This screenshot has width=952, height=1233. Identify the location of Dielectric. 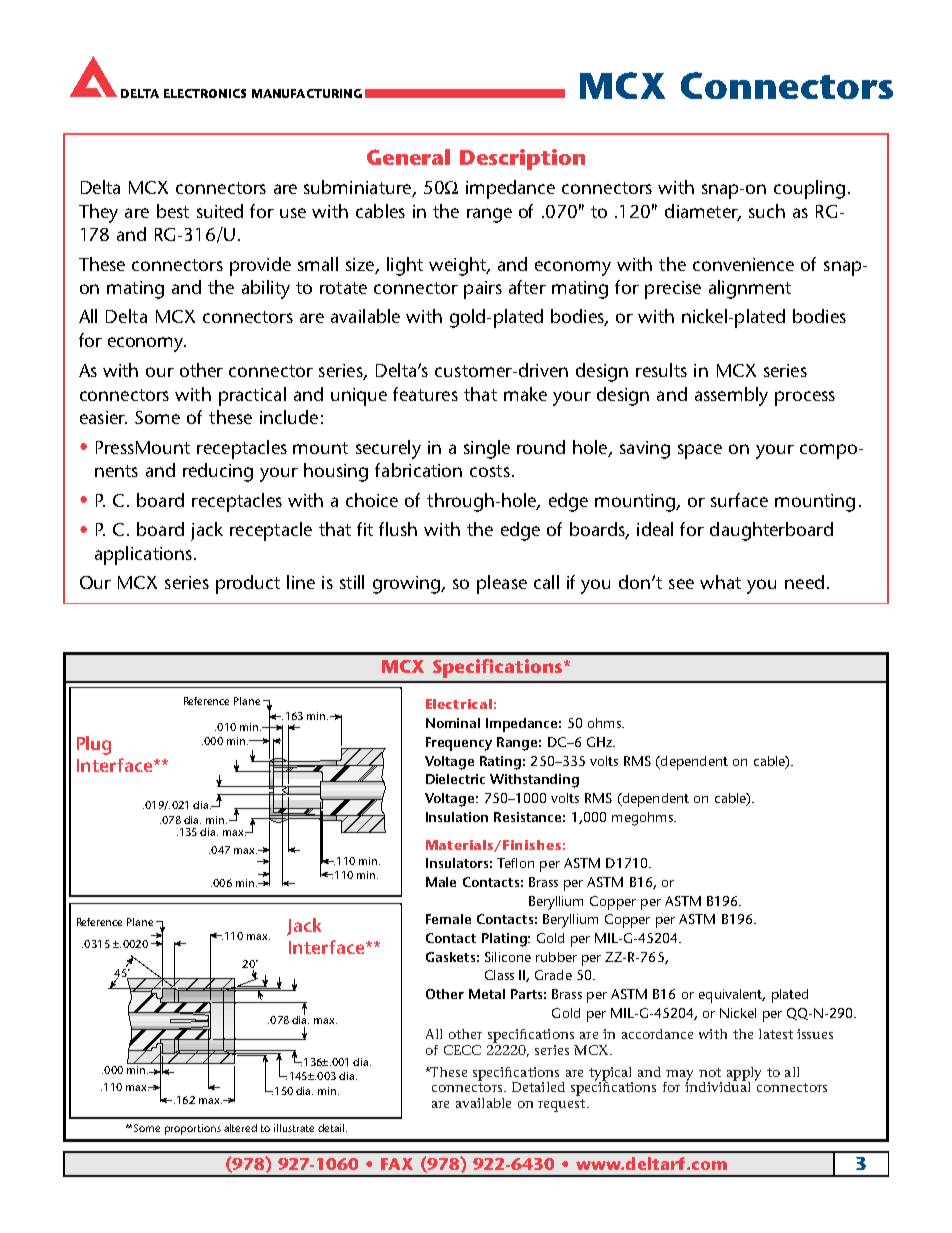
(455, 779).
